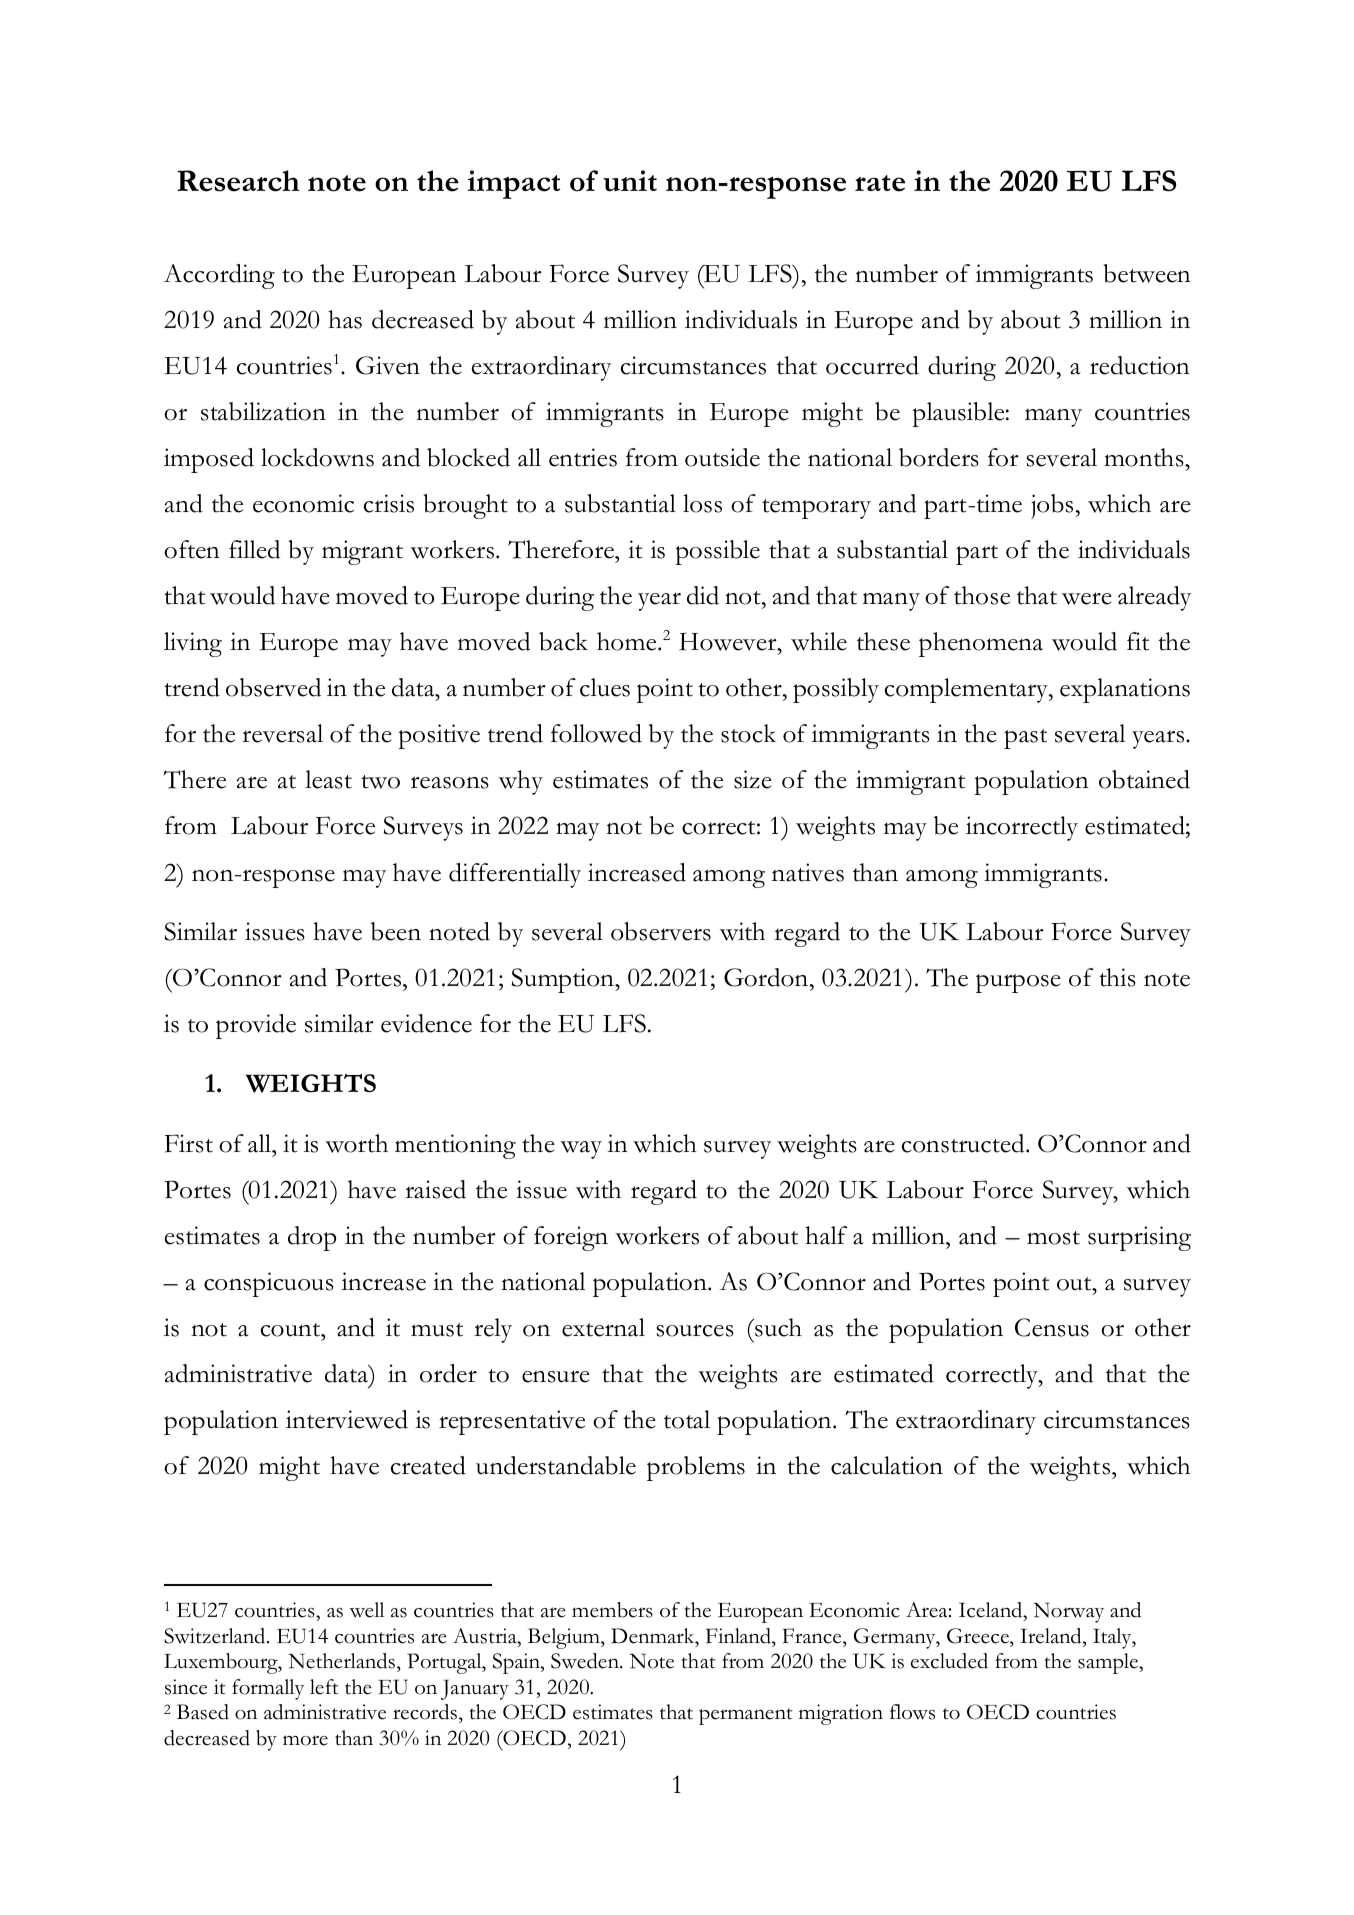 Image resolution: width=1354 pixels, height=1915 pixels. Describe the element at coordinates (630, 181) in the page. I see `unit` at that location.
